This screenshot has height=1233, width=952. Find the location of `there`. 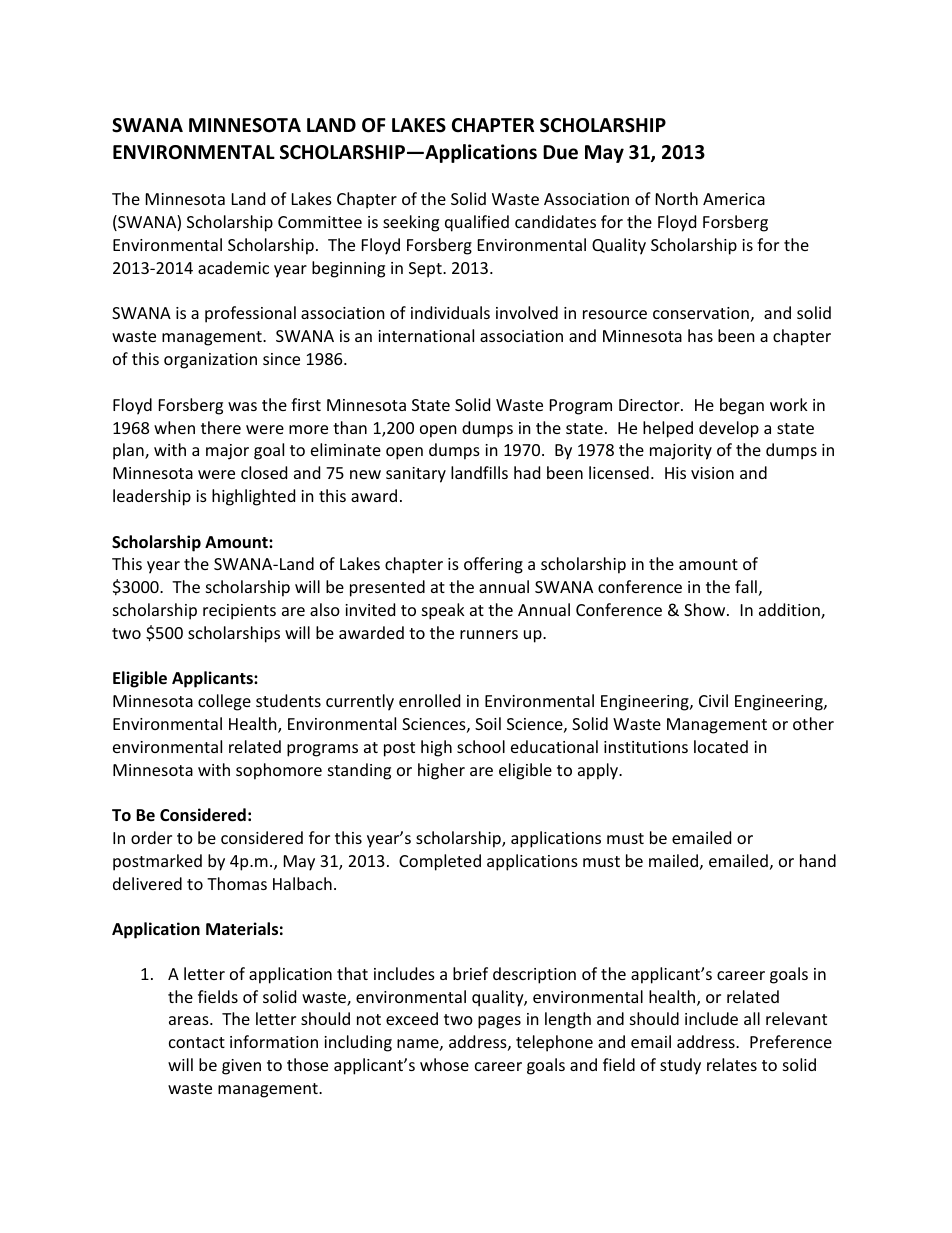

there is located at coordinates (221, 427).
